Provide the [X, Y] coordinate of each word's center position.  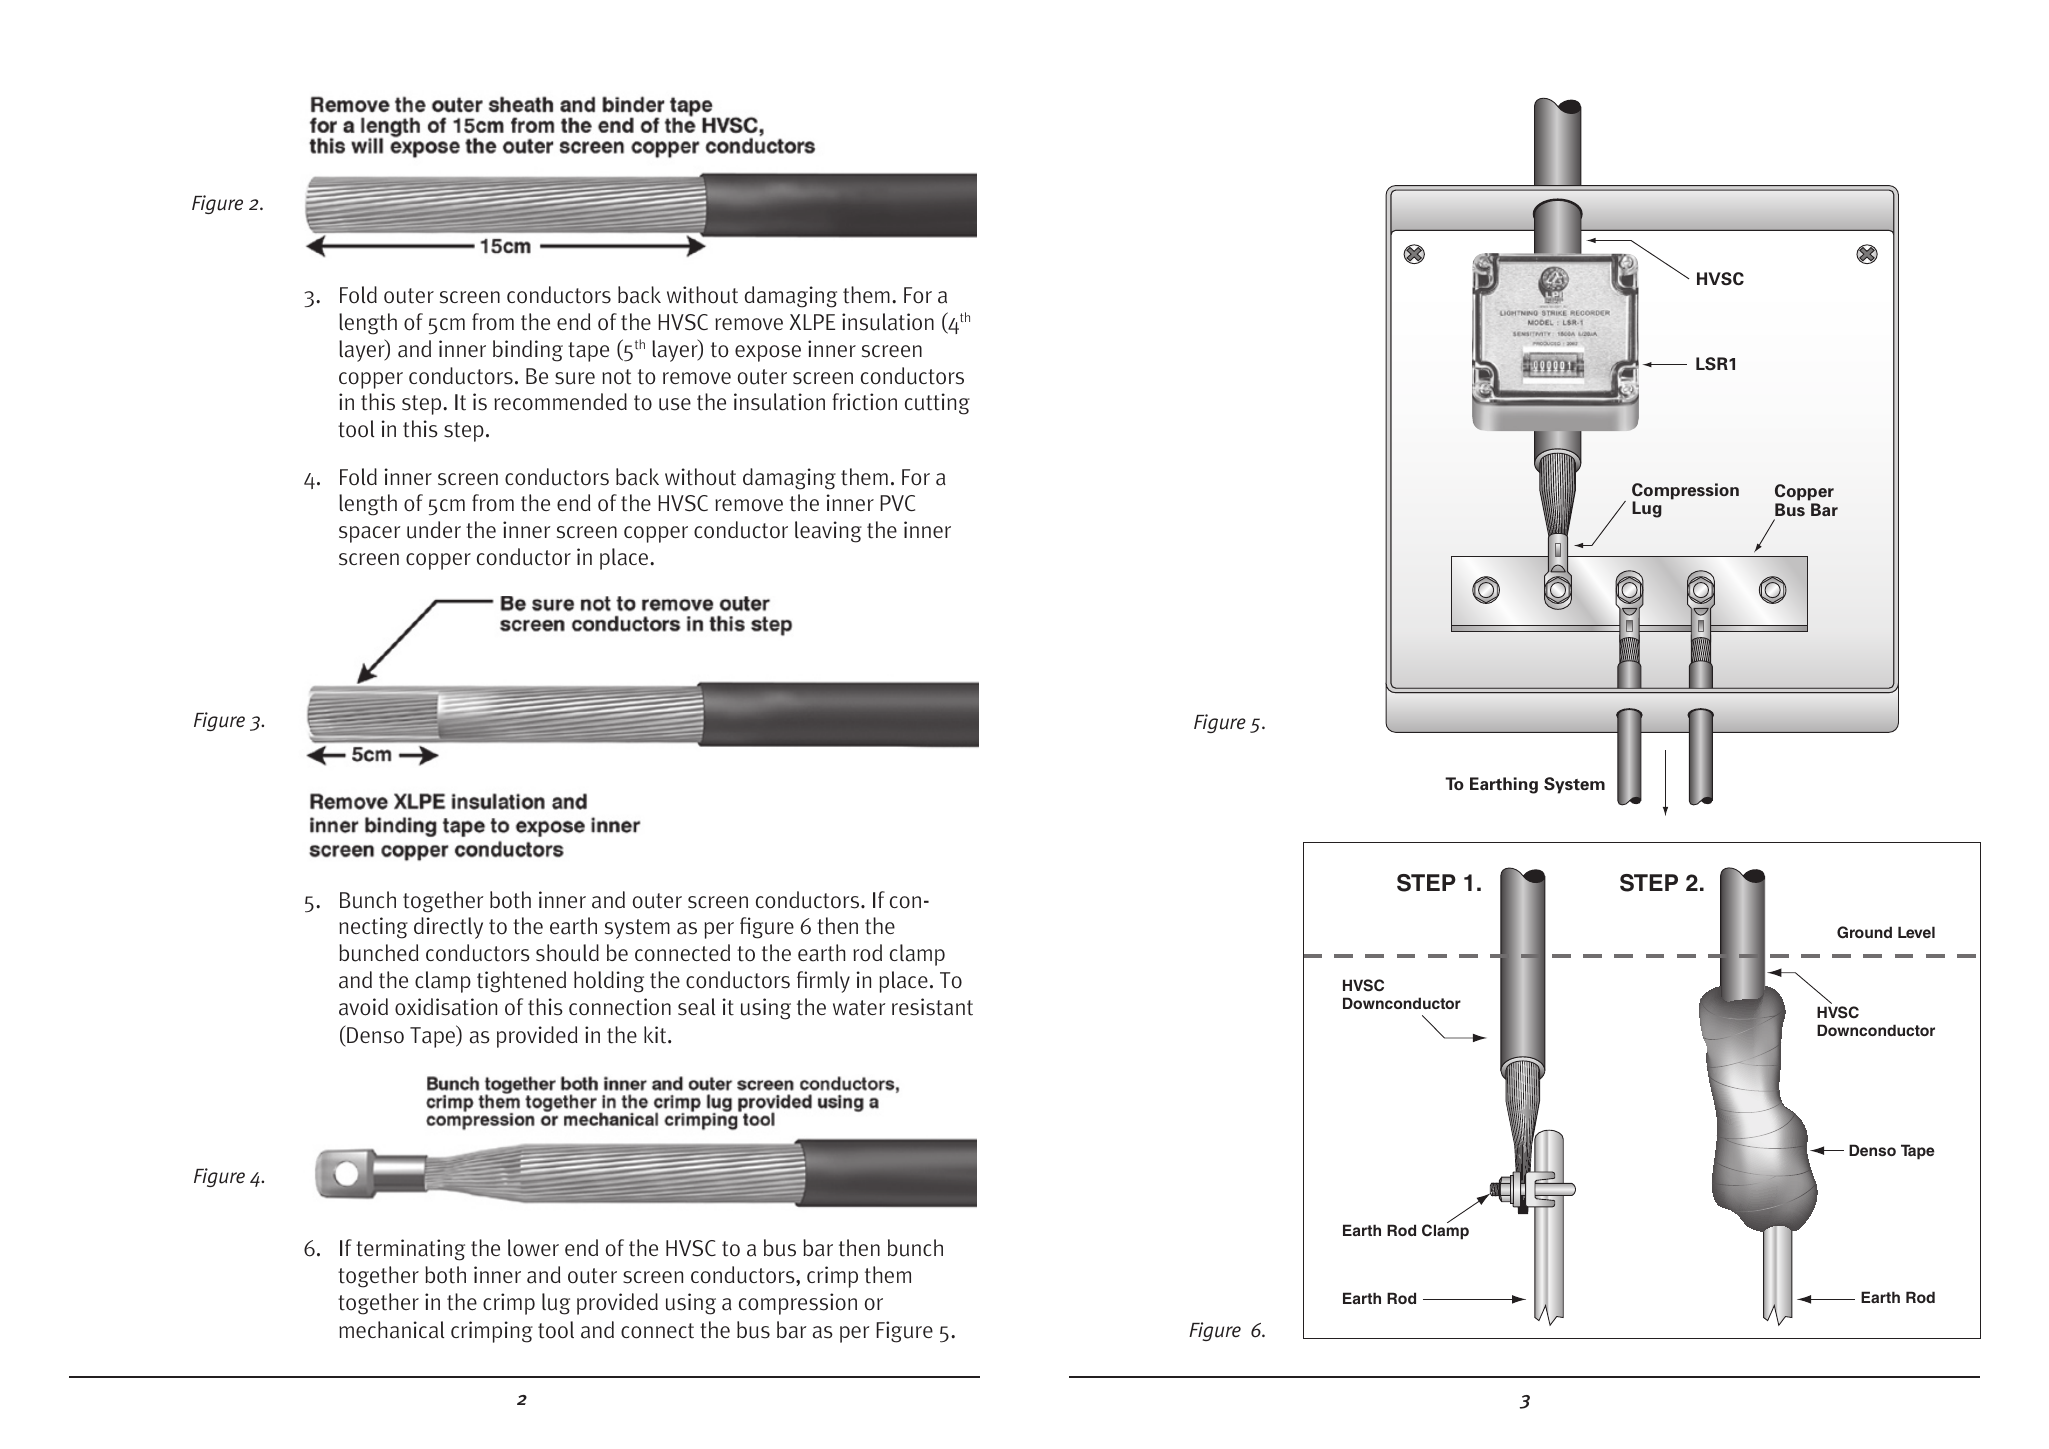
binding [528, 351]
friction [864, 402]
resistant [932, 1007]
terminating [410, 1250]
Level [1916, 932]
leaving [828, 532]
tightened [521, 982]
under [434, 530]
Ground [1864, 932]
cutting [937, 404]
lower [533, 1248]
